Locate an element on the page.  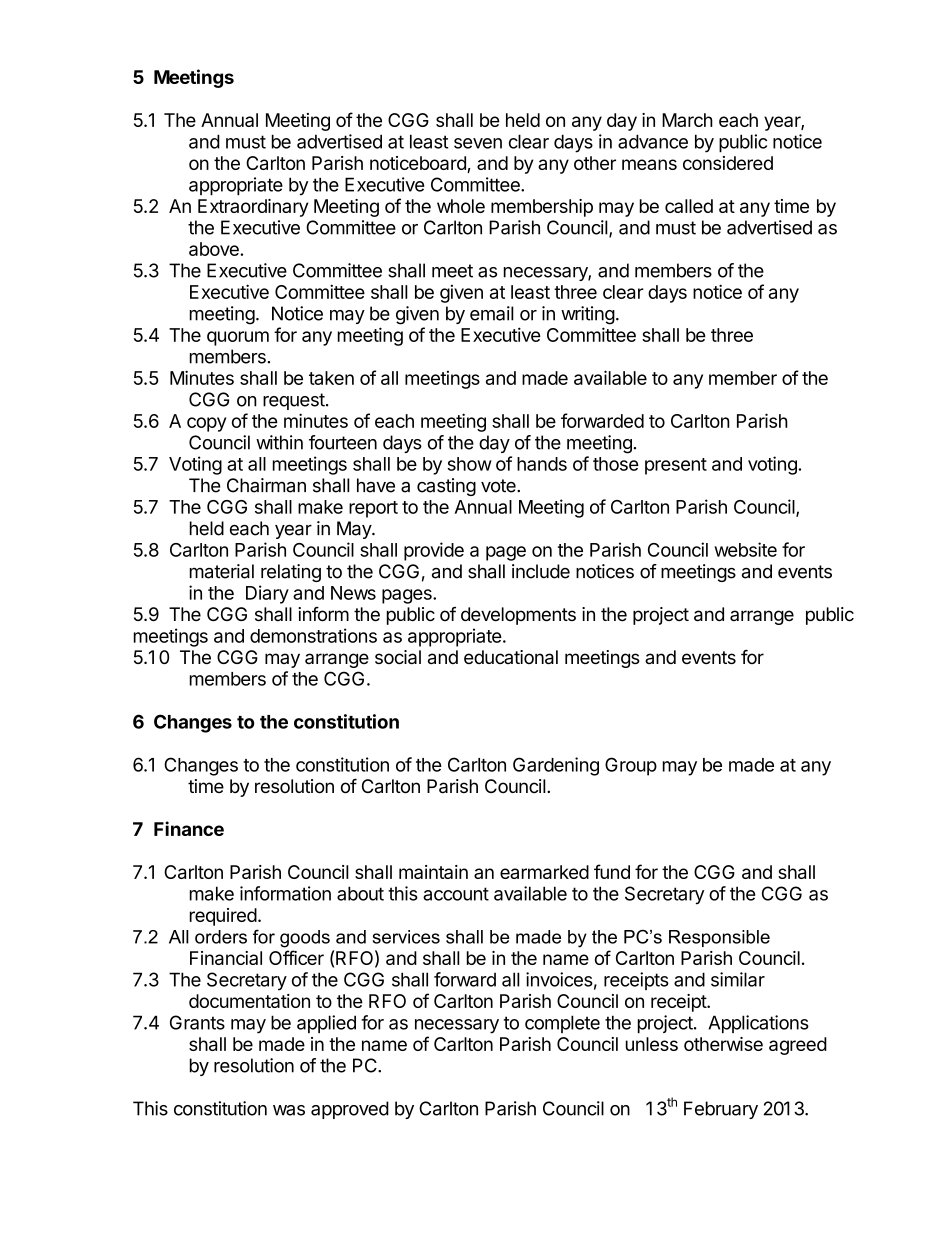
was is located at coordinates (289, 1110).
